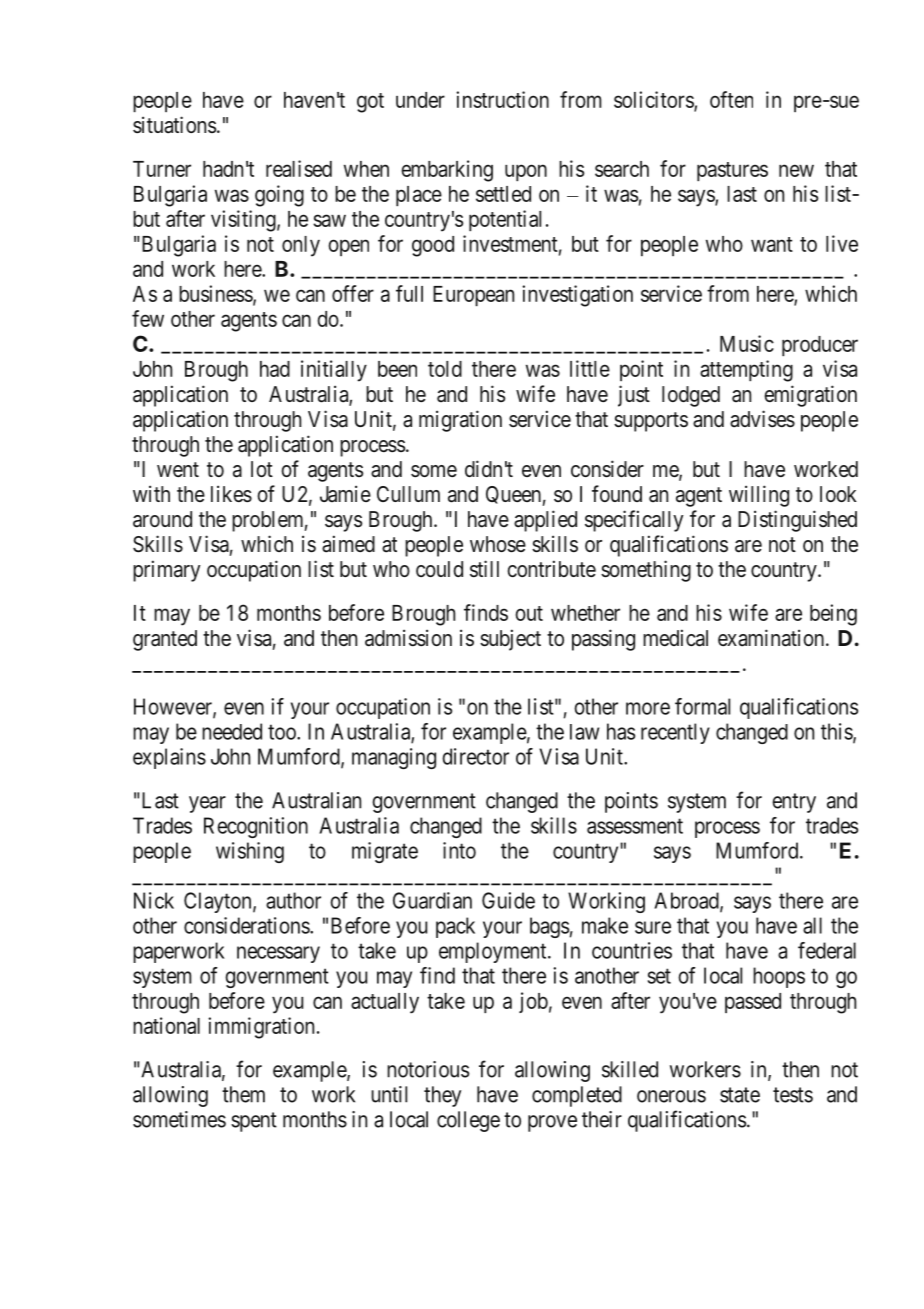 Image resolution: width=924 pixels, height=1309 pixels. Describe the element at coordinates (529, 613) in the document. I see `out` at that location.
